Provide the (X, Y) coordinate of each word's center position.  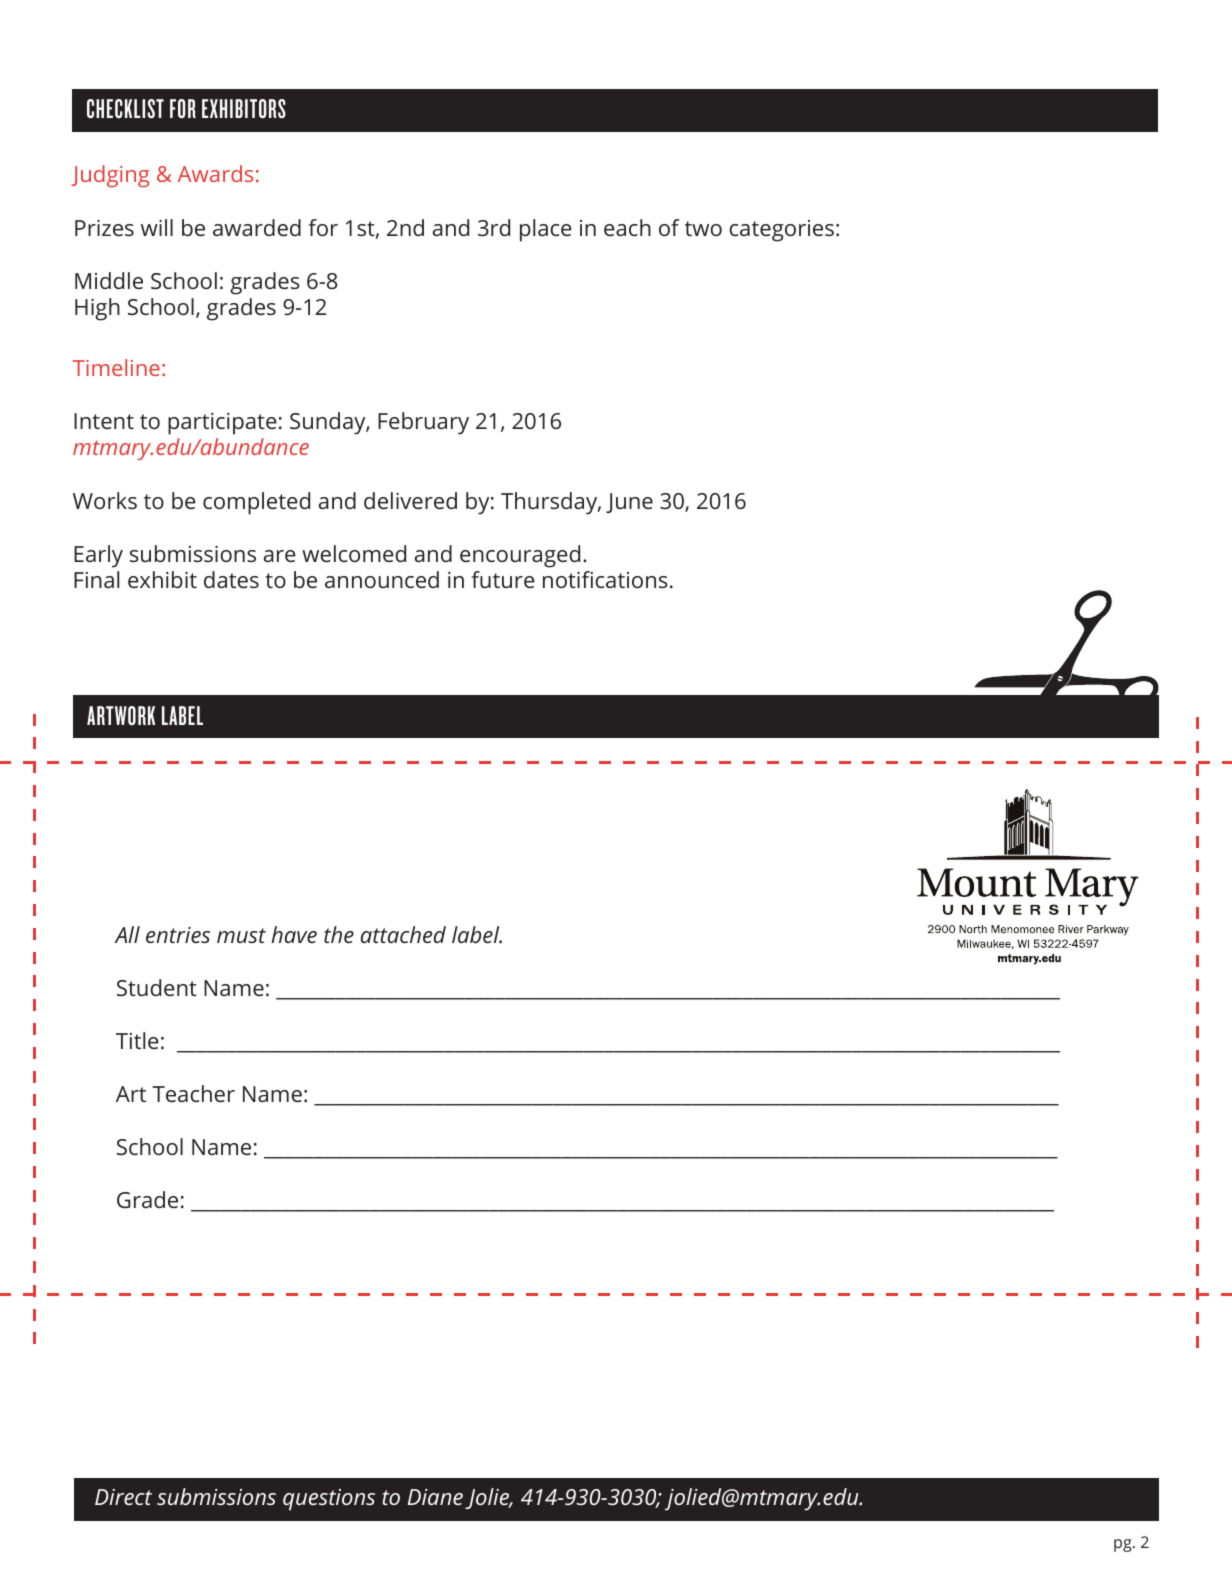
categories (781, 231)
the (339, 934)
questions (329, 1500)
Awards (215, 173)
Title (137, 1040)
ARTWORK (121, 715)
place (546, 230)
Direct (123, 1497)
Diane (435, 1497)
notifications (605, 579)
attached (403, 934)
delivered (410, 500)
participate (222, 424)
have (294, 934)
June (629, 503)
